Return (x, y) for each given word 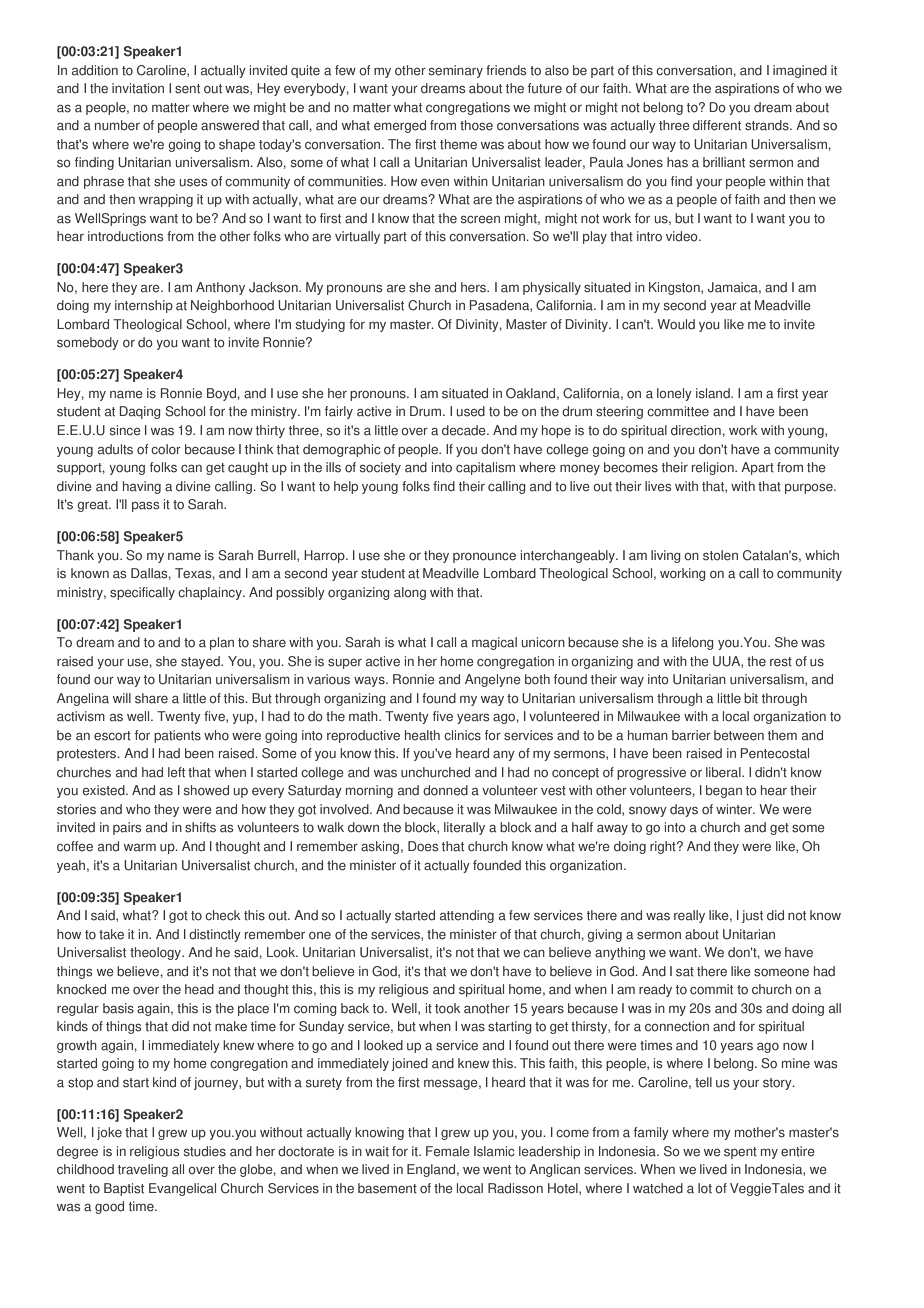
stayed (201, 662)
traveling (143, 1170)
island (714, 393)
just (752, 916)
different (717, 125)
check (222, 915)
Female (448, 1151)
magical (494, 643)
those (476, 125)
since (125, 430)
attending (467, 916)
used (471, 411)
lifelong (693, 643)
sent (187, 89)
